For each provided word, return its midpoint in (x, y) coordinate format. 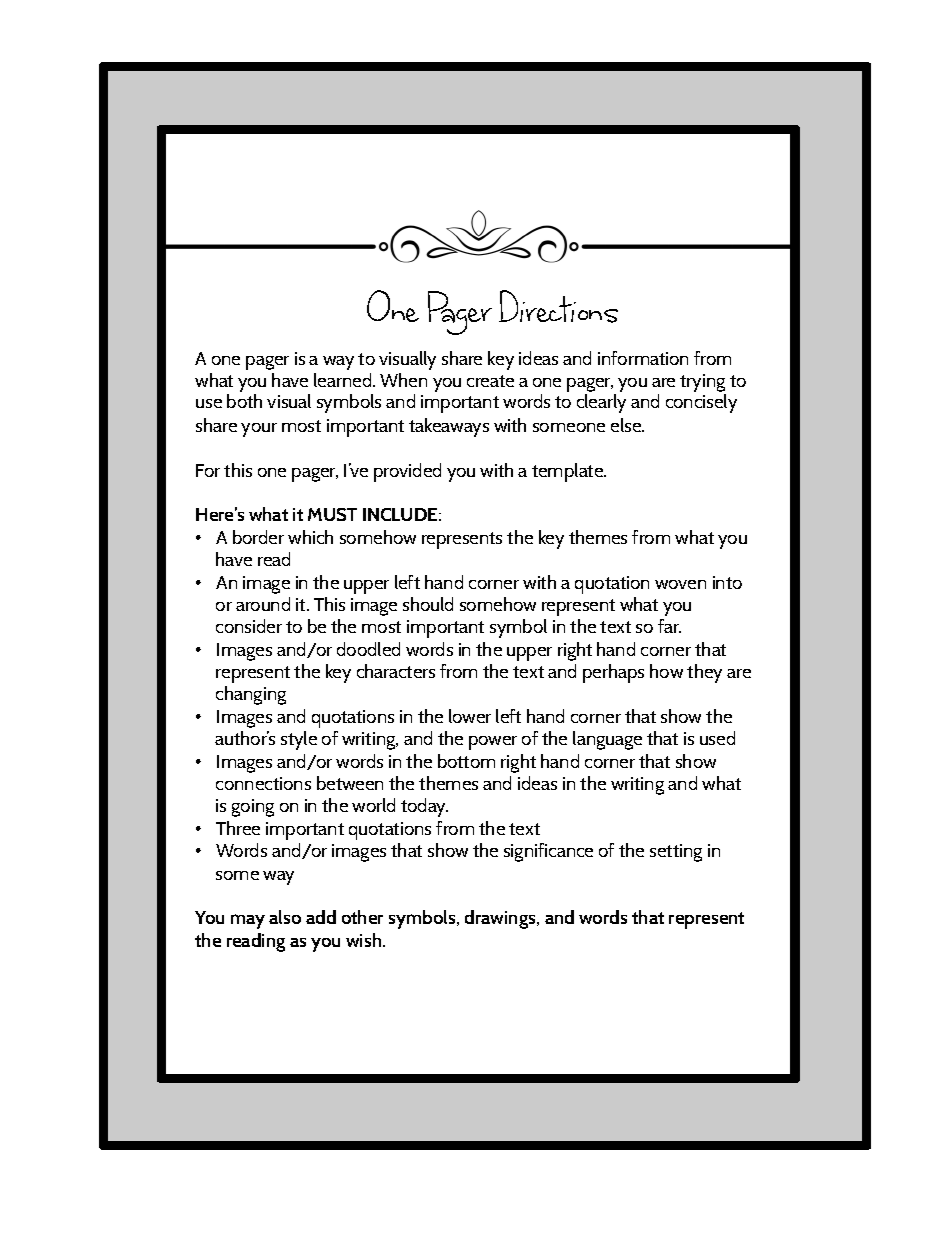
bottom (466, 761)
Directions (558, 306)
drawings (501, 919)
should (428, 604)
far (669, 626)
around (263, 604)
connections (263, 783)
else (627, 425)
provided (407, 472)
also (285, 917)
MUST (332, 514)
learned (344, 380)
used (717, 738)
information (643, 358)
